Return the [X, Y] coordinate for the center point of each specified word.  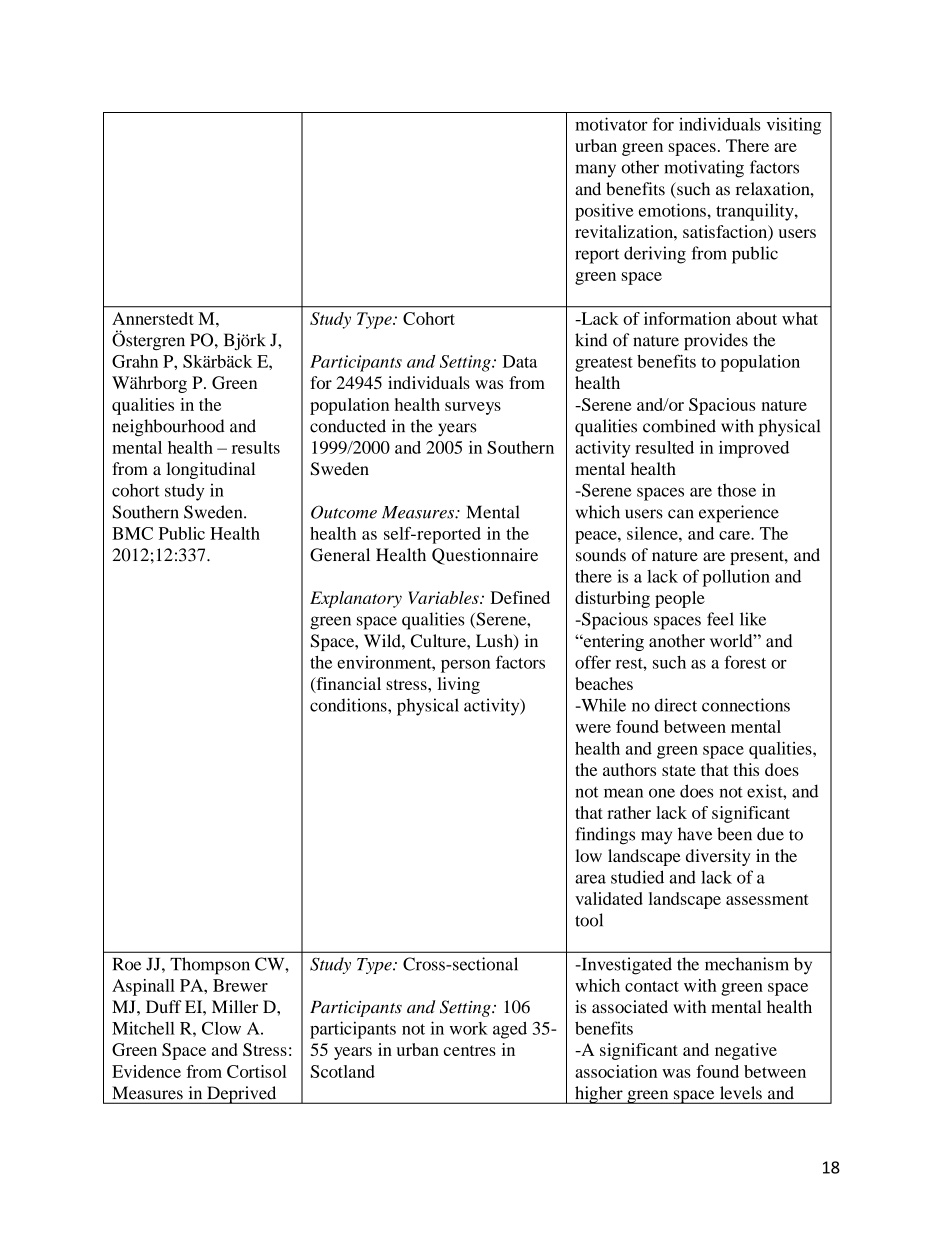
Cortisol [257, 1071]
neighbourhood [168, 428]
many [595, 171]
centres [470, 1050]
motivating [704, 169]
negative [746, 1051]
